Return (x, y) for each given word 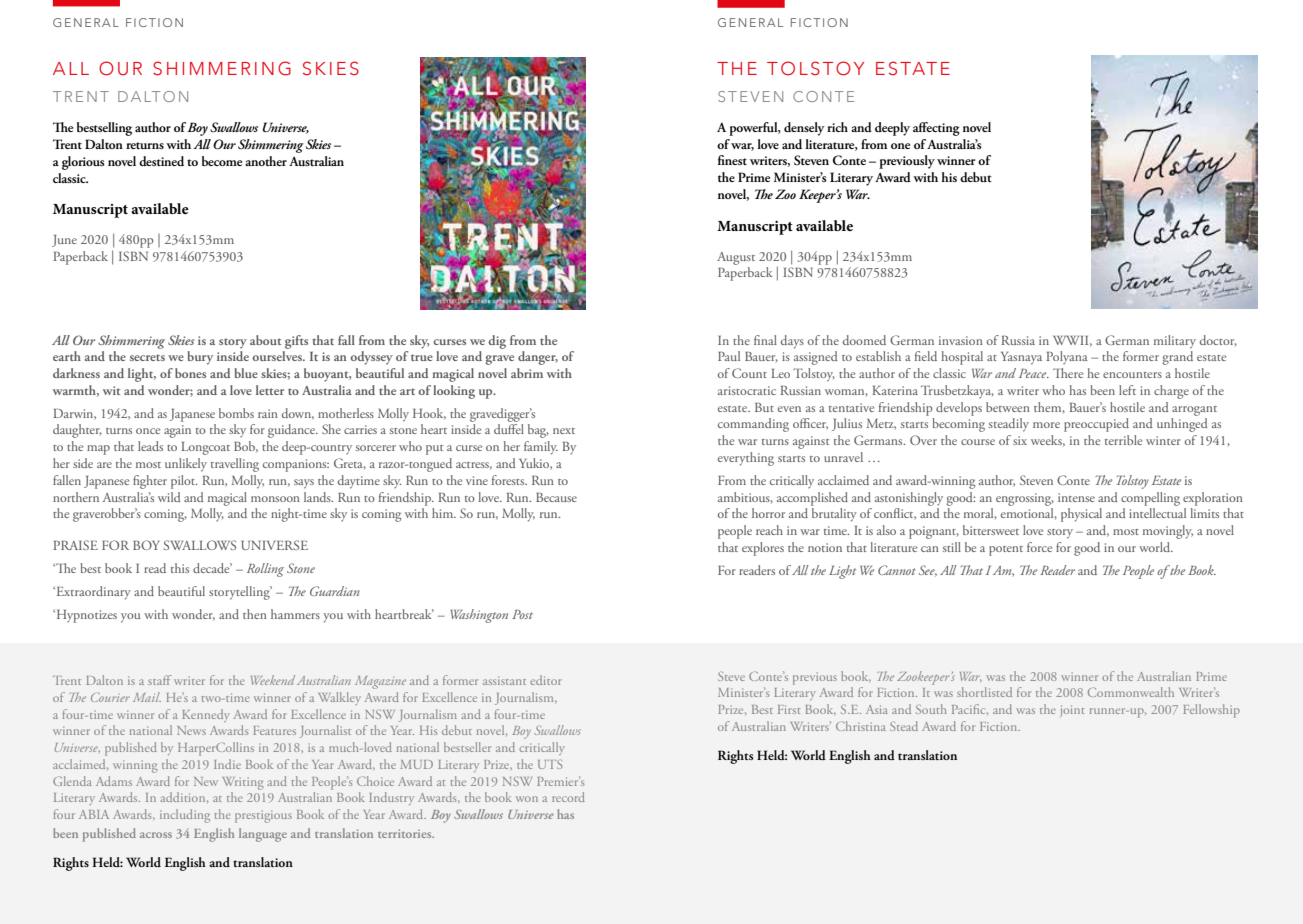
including (185, 816)
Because (556, 497)
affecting (936, 129)
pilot (184, 482)
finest (732, 160)
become (222, 161)
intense (1076, 497)
